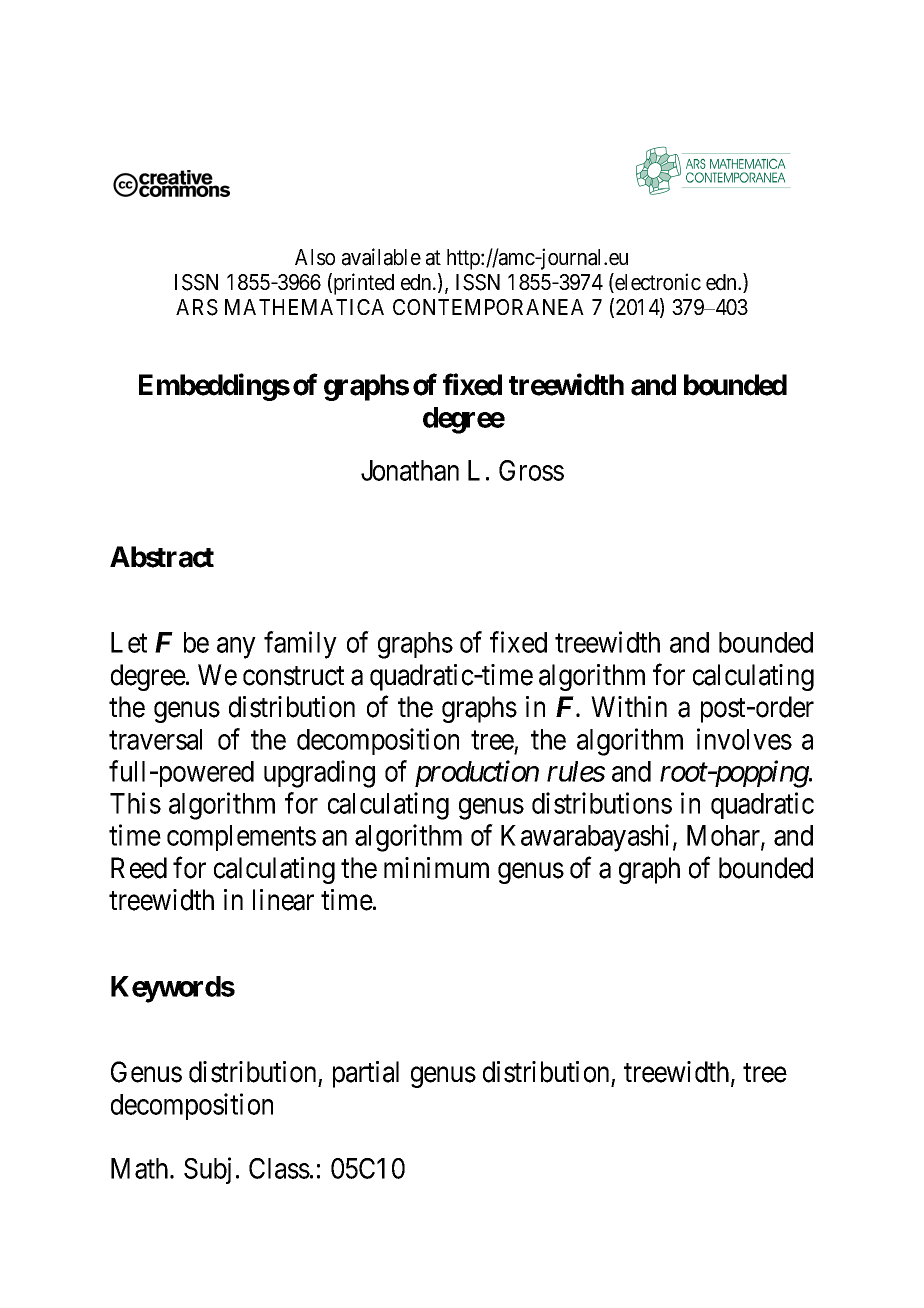 Image resolution: width=924 pixels, height=1308 pixels. Describe the element at coordinates (197, 307) in the image. I see `ARS` at that location.
